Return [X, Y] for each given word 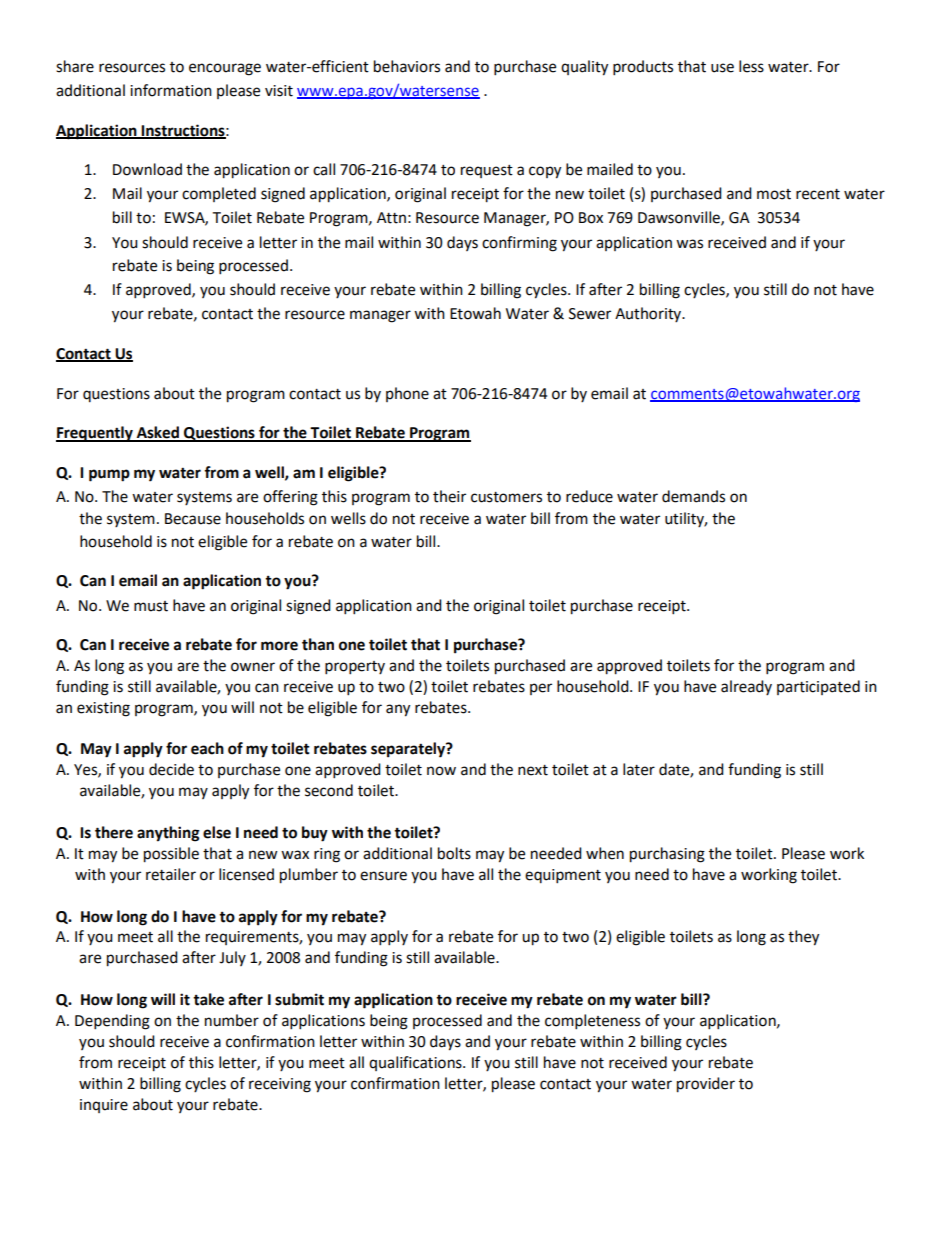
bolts [454, 853]
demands [693, 496]
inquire [104, 1106]
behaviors [407, 66]
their [449, 496]
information [171, 90]
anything [168, 834]
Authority [649, 314]
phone [407, 394]
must [151, 606]
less [751, 66]
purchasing [667, 855]
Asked [158, 433]
